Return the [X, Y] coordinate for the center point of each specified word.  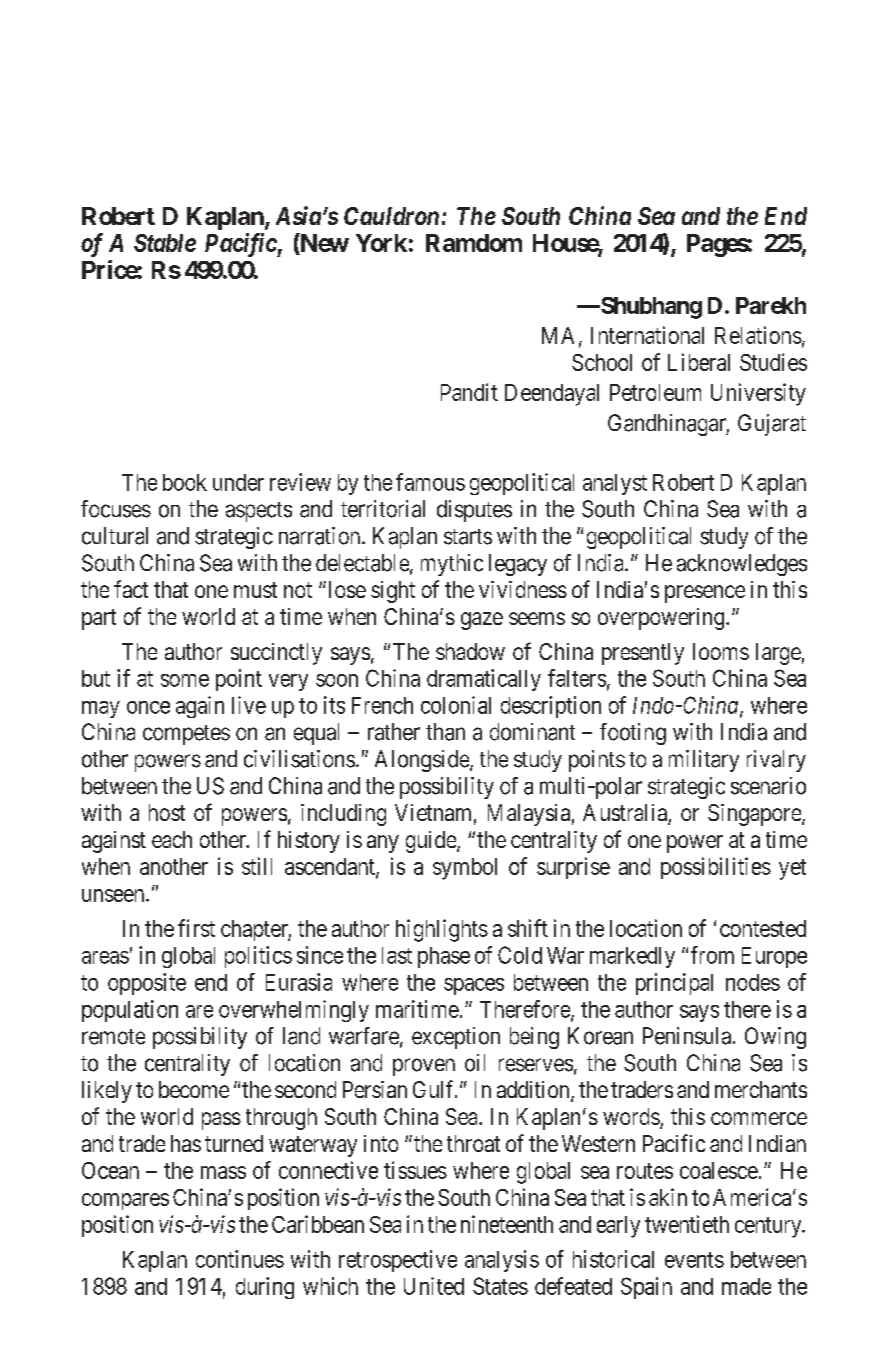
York [381, 243]
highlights [442, 930]
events [694, 1260]
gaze [482, 621]
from [712, 955]
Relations [758, 335]
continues [240, 1259]
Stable [165, 243]
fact [131, 589]
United [434, 1286]
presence [705, 594]
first [196, 928]
